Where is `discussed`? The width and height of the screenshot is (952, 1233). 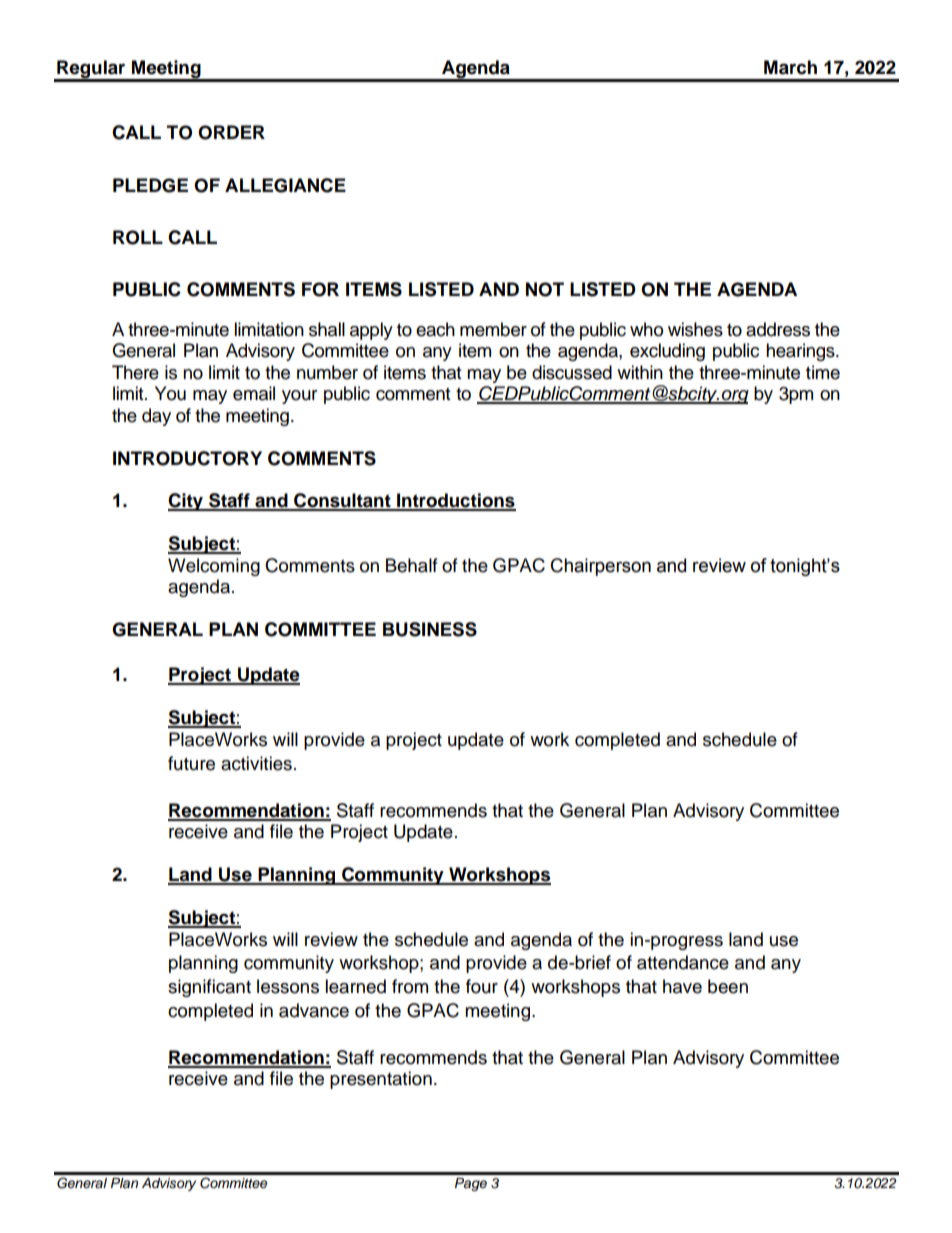 discussed is located at coordinates (572, 372).
